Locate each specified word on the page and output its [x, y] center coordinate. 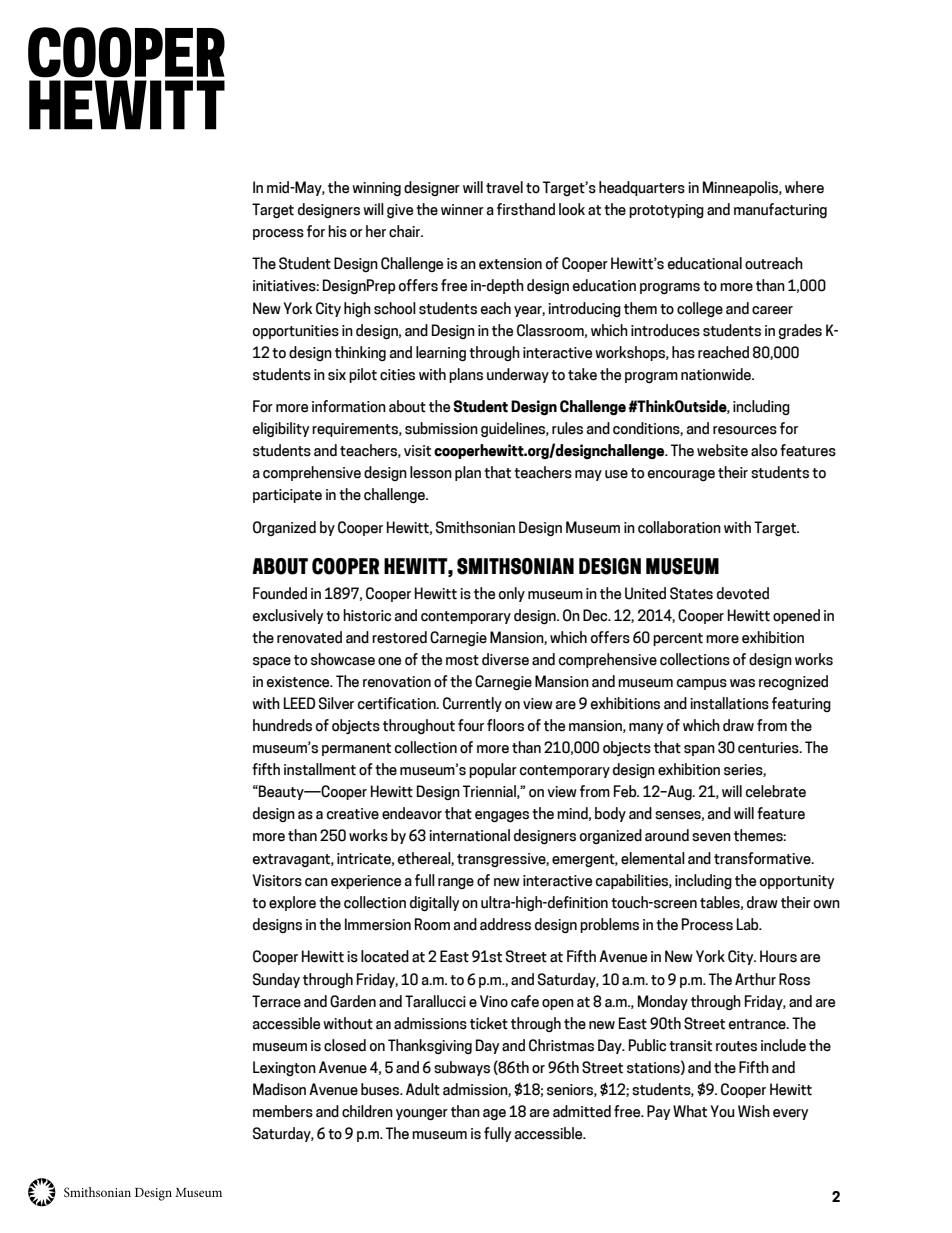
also [764, 450]
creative [353, 814]
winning [376, 189]
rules [567, 428]
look [572, 209]
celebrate [776, 791]
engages [502, 816]
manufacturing [780, 210]
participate [287, 496]
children [367, 1111]
